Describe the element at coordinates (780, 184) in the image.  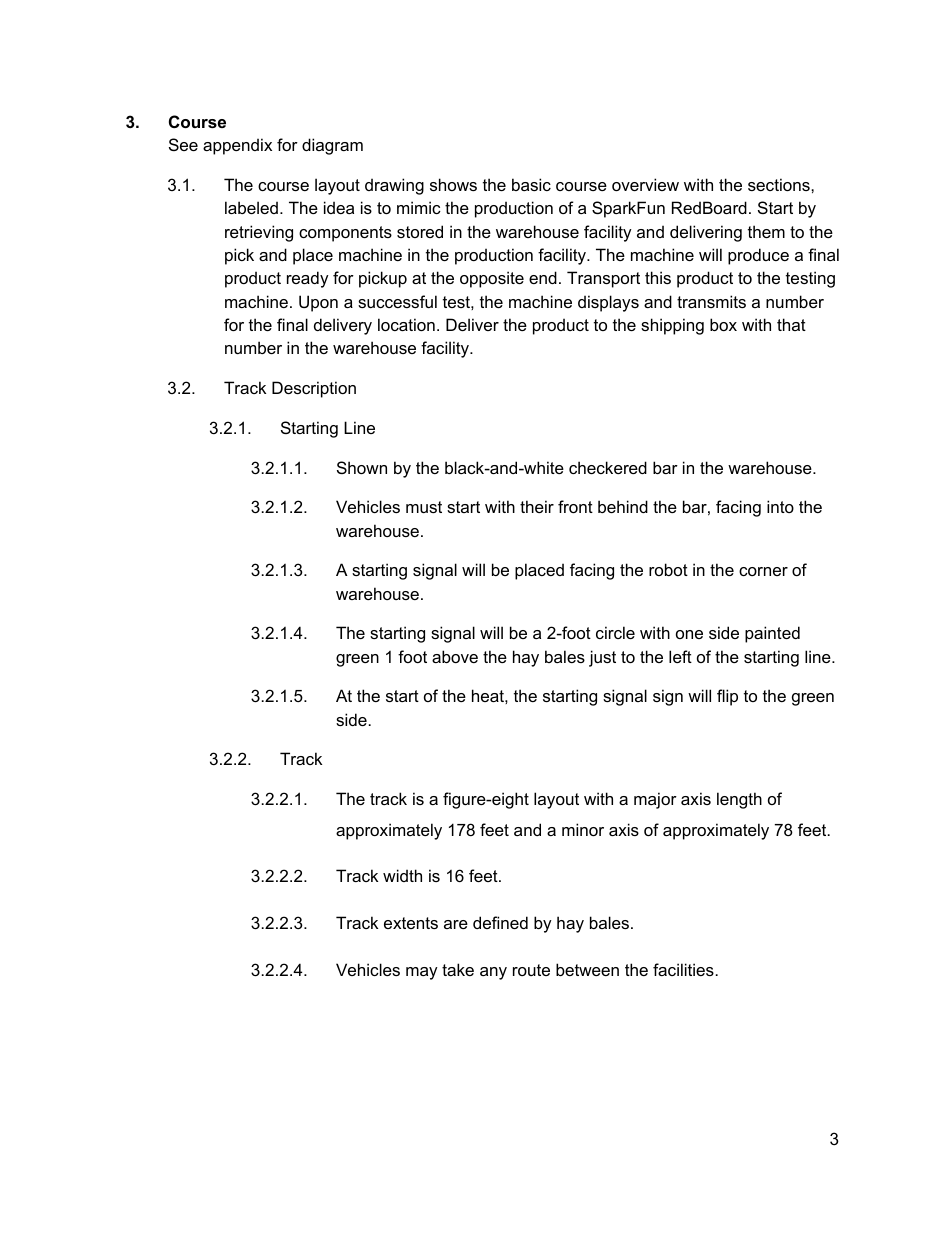
I see `sections` at that location.
